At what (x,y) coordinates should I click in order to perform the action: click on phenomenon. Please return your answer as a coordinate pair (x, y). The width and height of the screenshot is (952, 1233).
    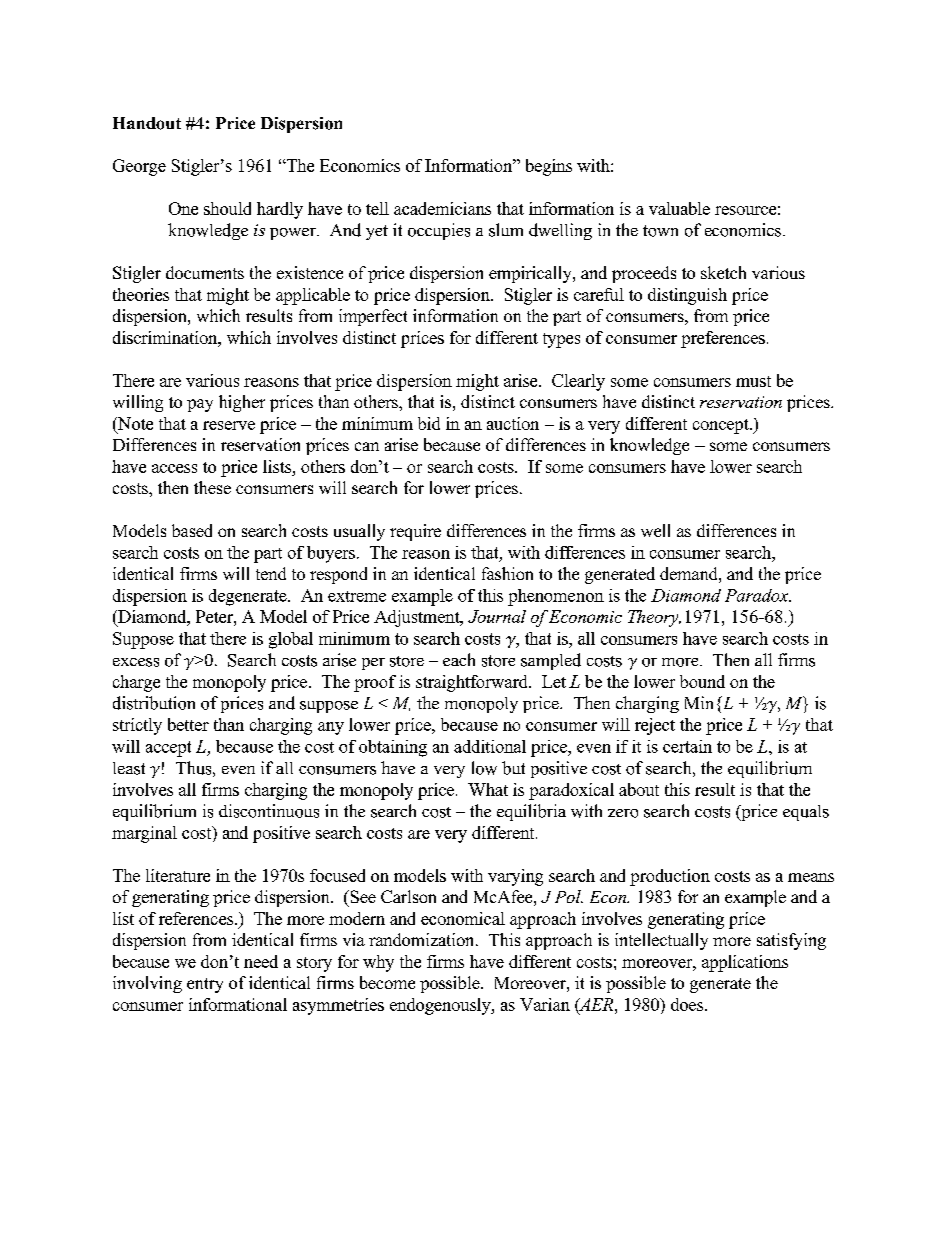
    Looking at the image, I should click on (556, 597).
